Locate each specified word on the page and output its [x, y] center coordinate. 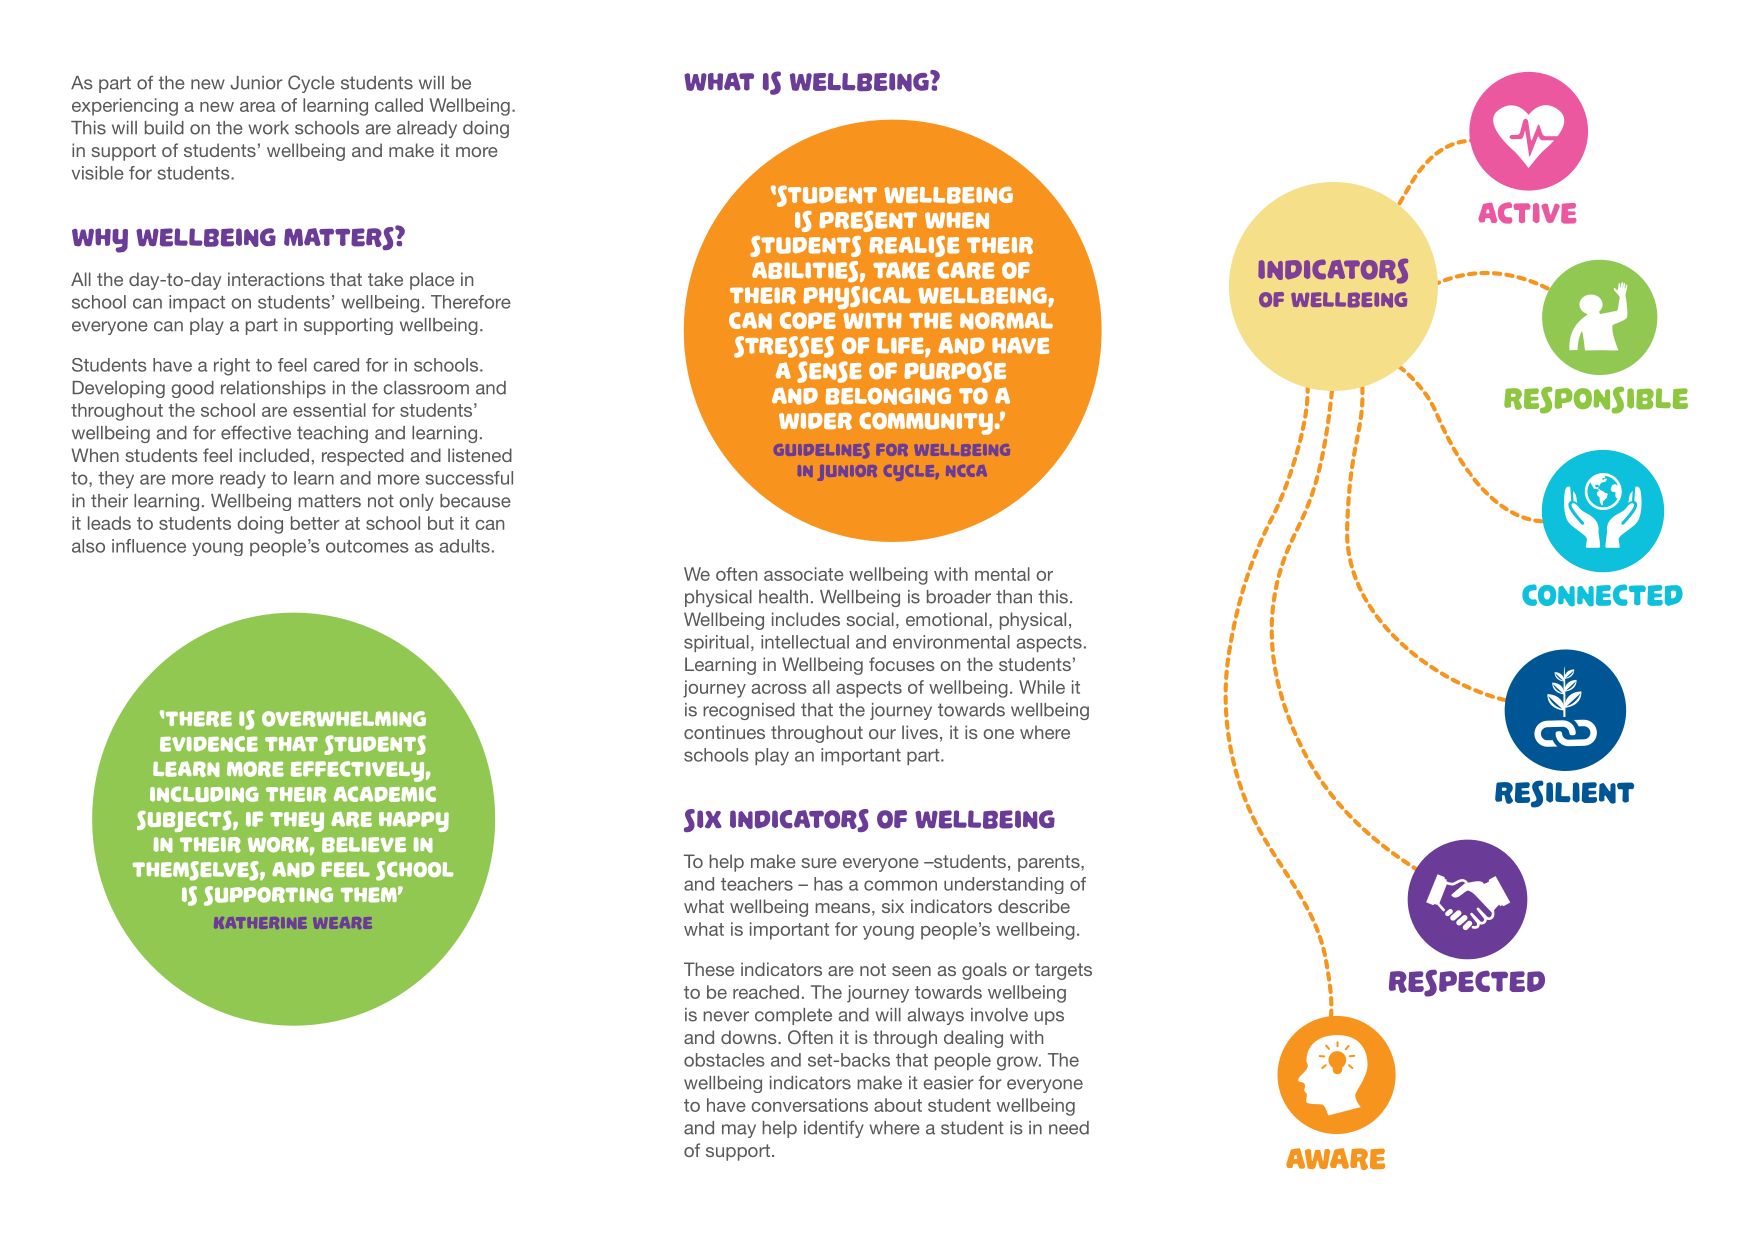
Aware [1335, 1159]
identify [834, 1129]
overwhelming [344, 719]
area [257, 107]
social [870, 619]
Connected [1602, 595]
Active [1527, 213]
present [868, 221]
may [739, 1131]
